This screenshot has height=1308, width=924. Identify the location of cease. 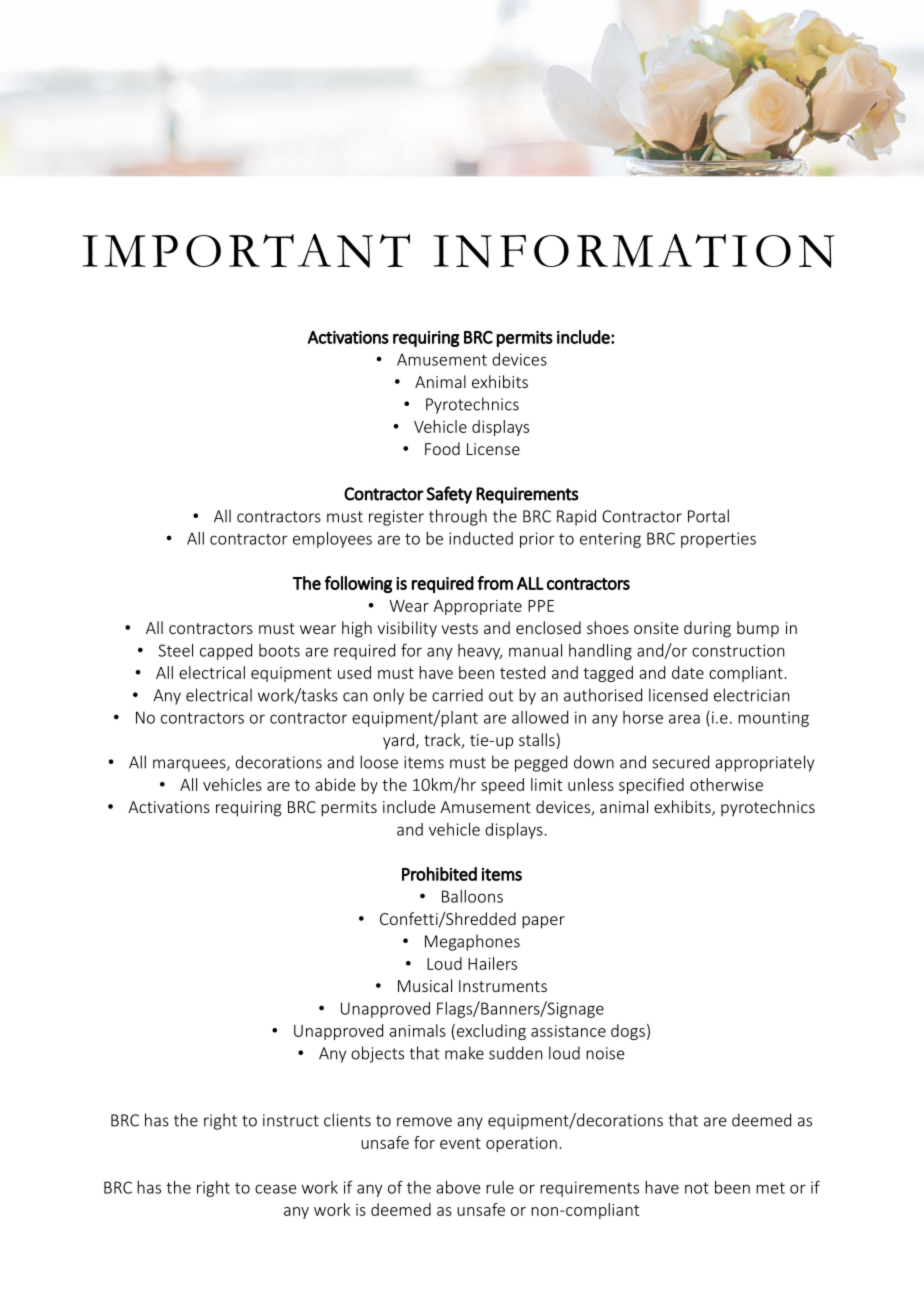
(276, 1189).
